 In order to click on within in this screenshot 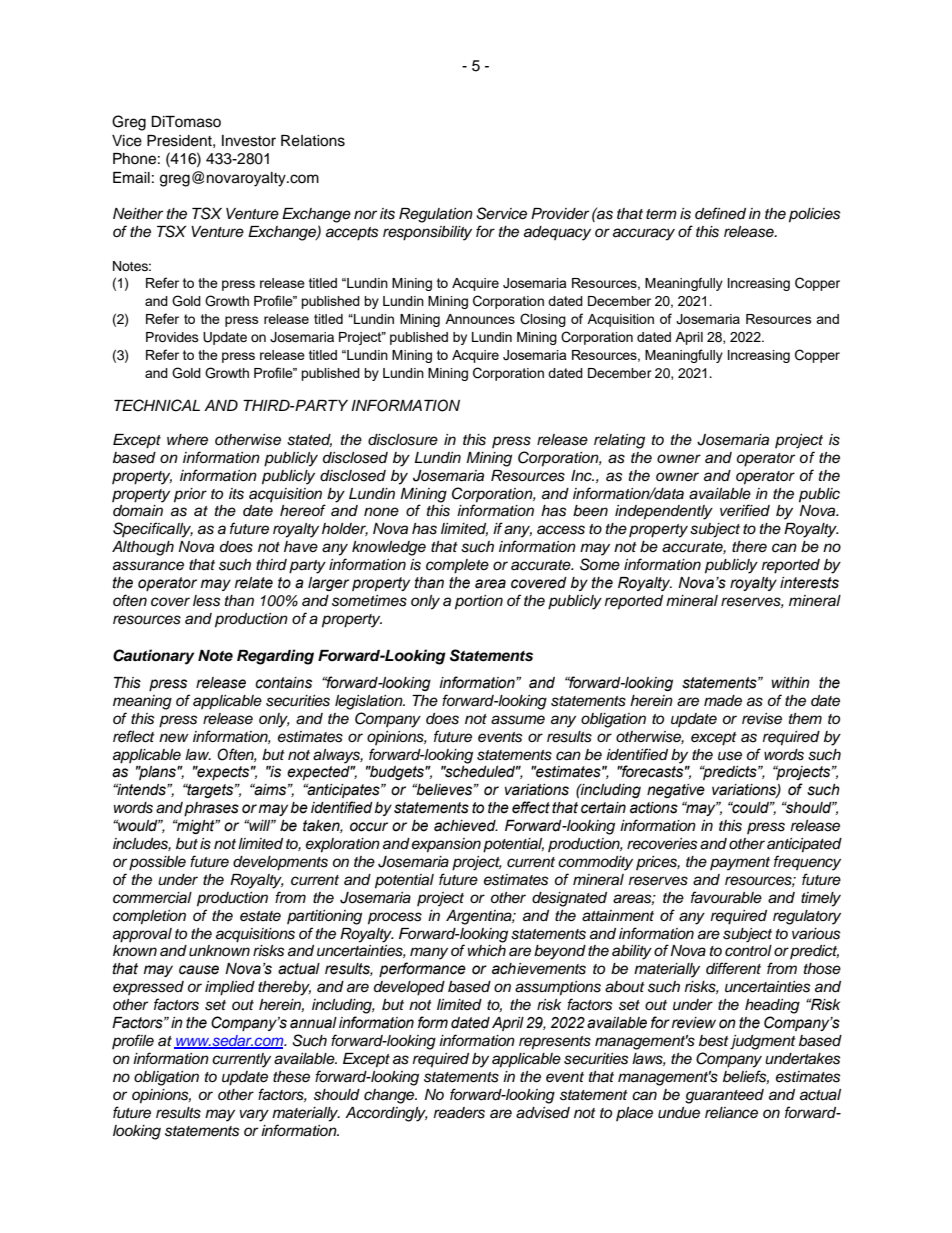, I will do `click(791, 683)`.
